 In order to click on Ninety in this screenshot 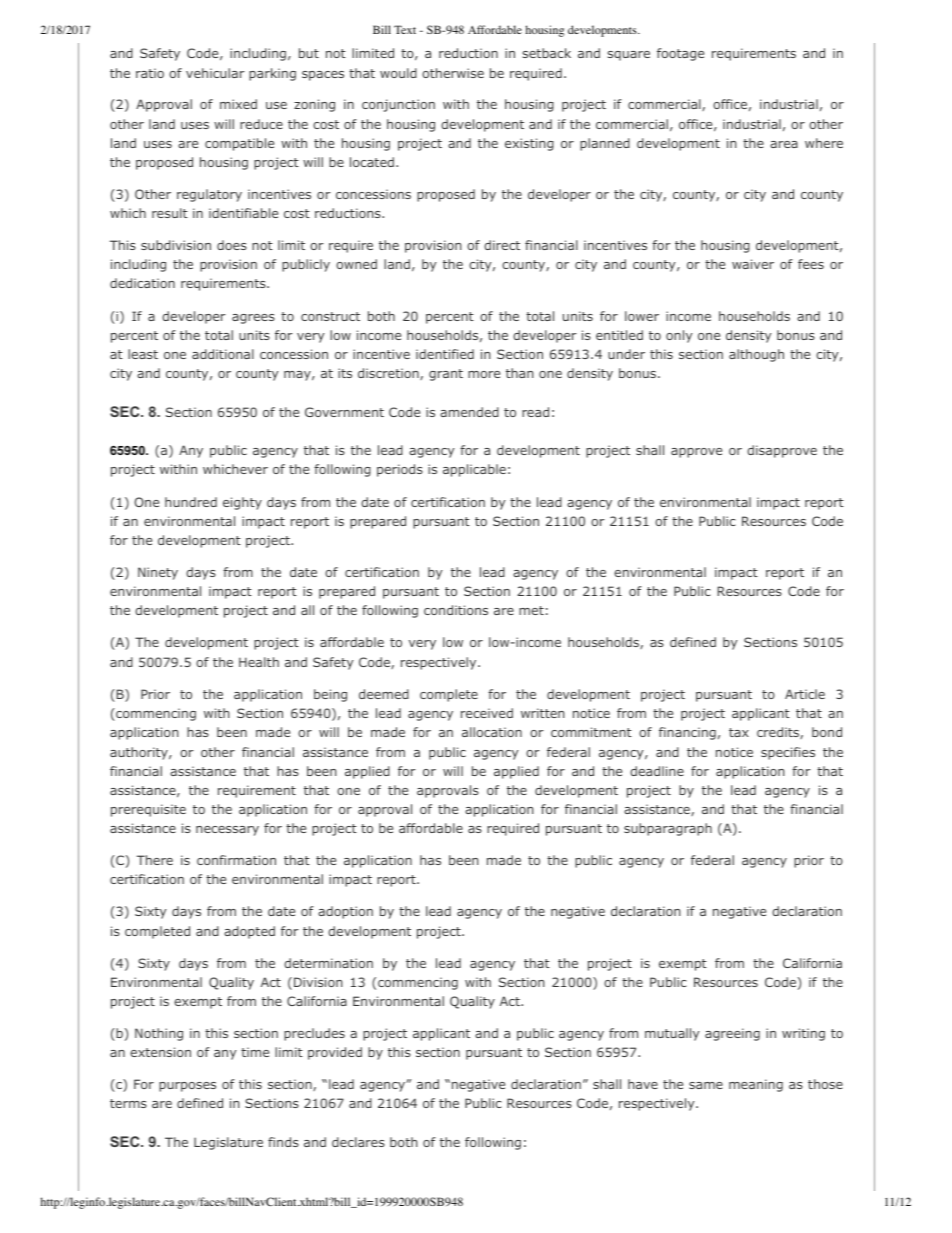, I will do `click(158, 573)`.
